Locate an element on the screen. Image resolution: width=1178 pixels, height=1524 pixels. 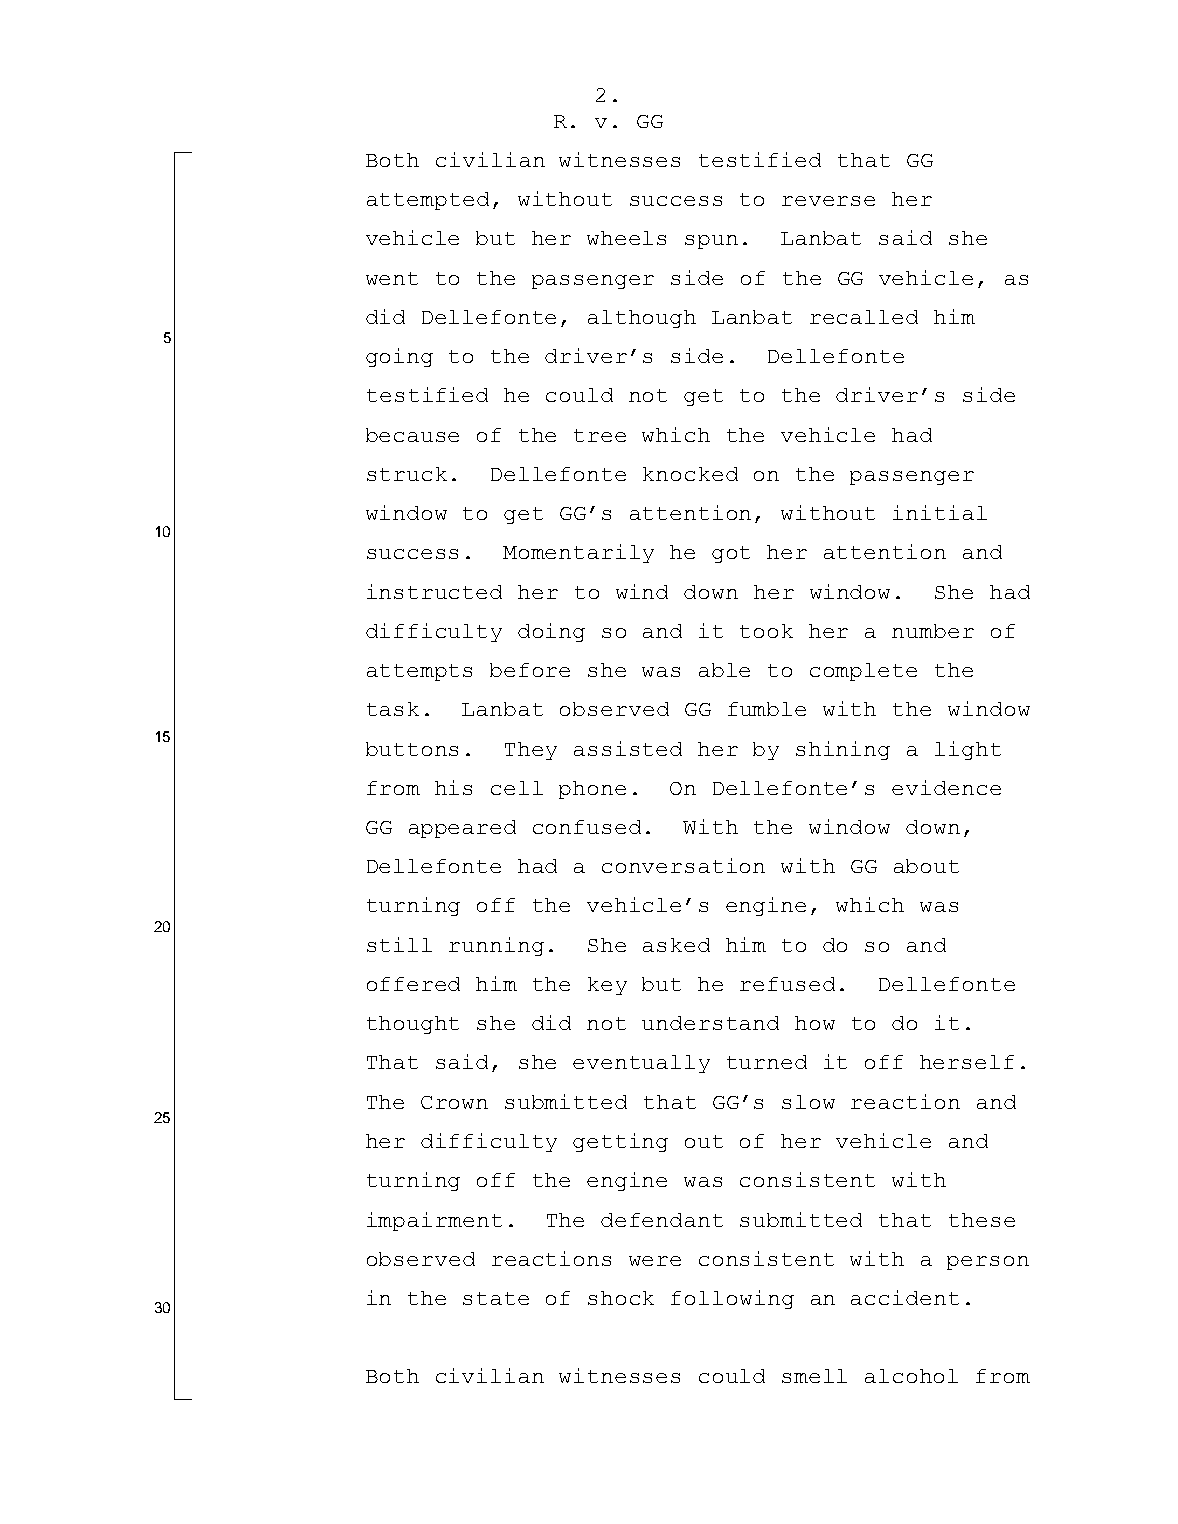
following is located at coordinates (732, 1299).
